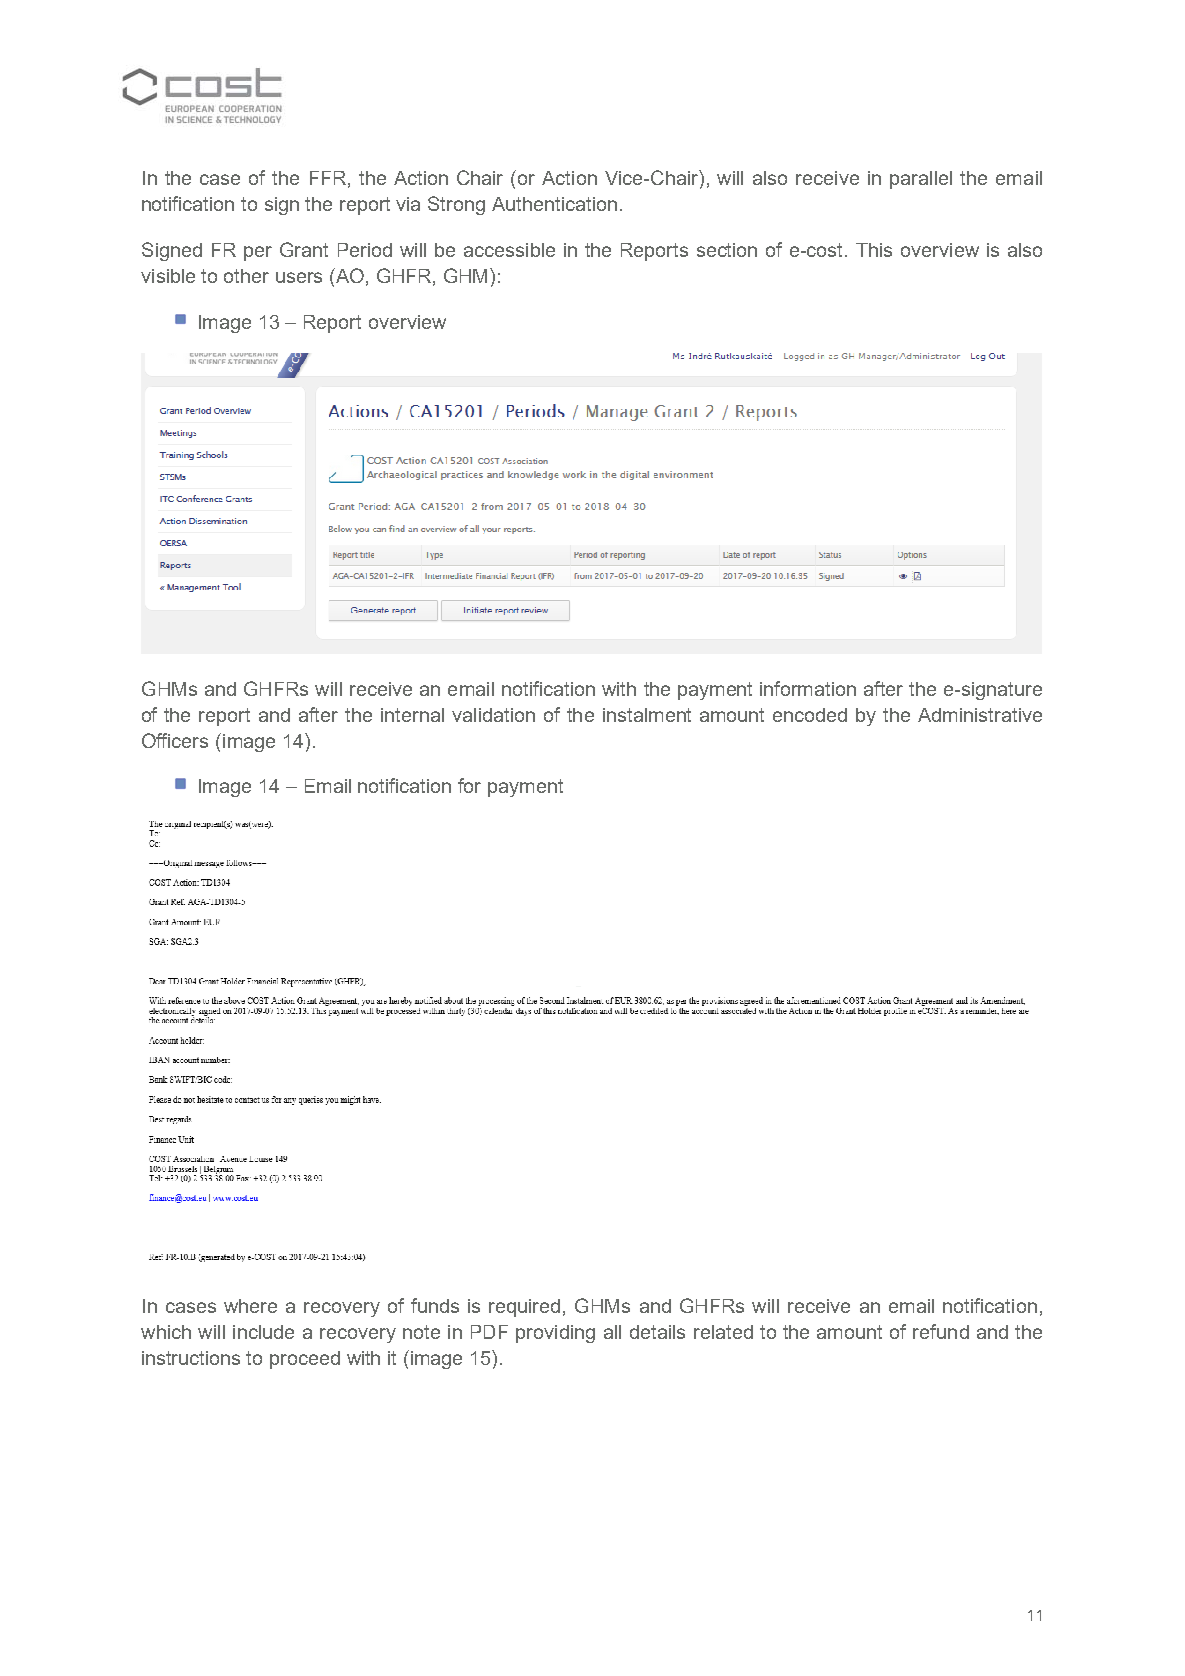  Describe the element at coordinates (304, 249) in the screenshot. I see `Grant` at that location.
